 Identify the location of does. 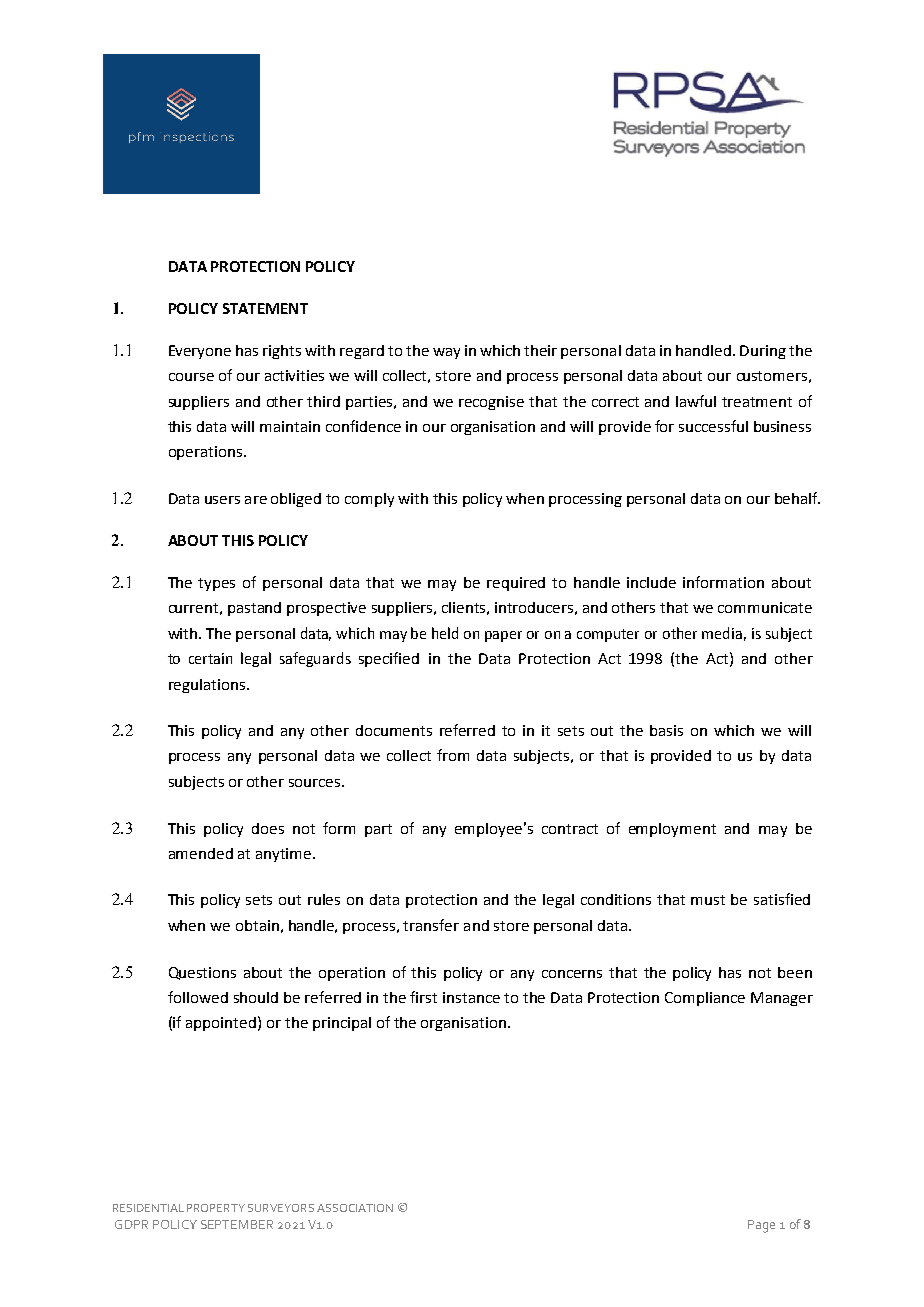
(268, 828).
